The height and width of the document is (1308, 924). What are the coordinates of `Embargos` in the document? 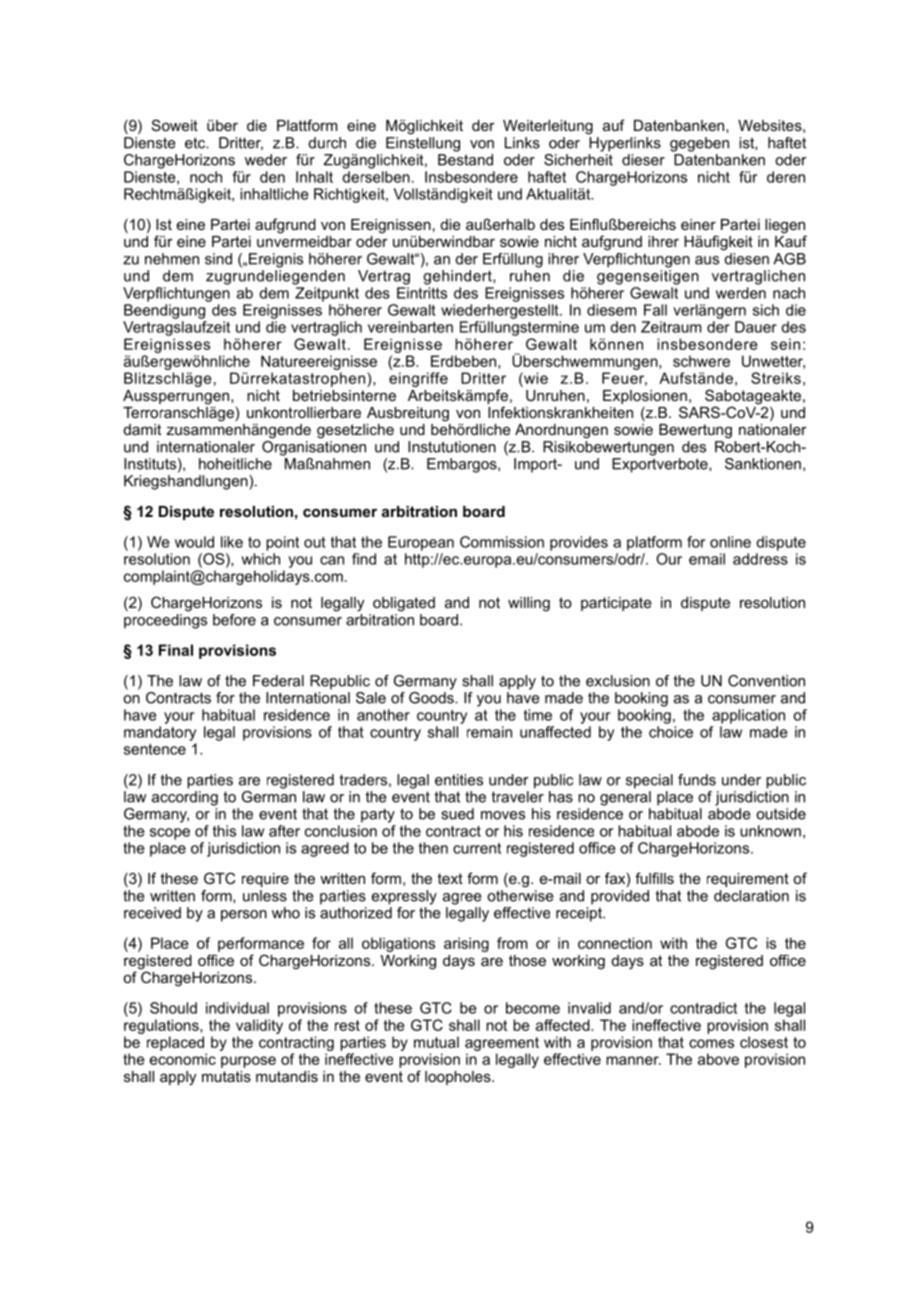 It's located at (463, 465).
